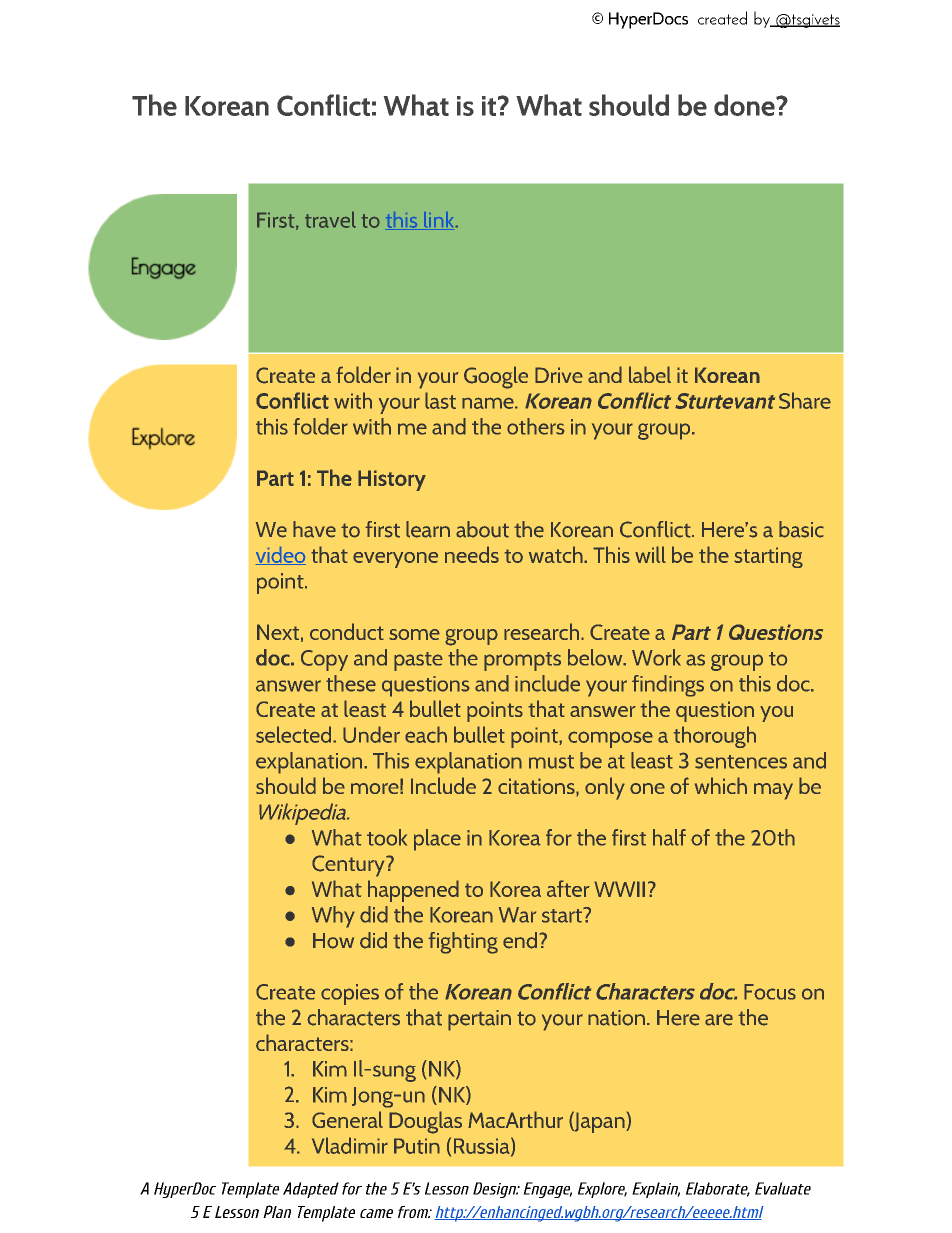 The image size is (952, 1233). I want to click on pertain, so click(479, 1020).
